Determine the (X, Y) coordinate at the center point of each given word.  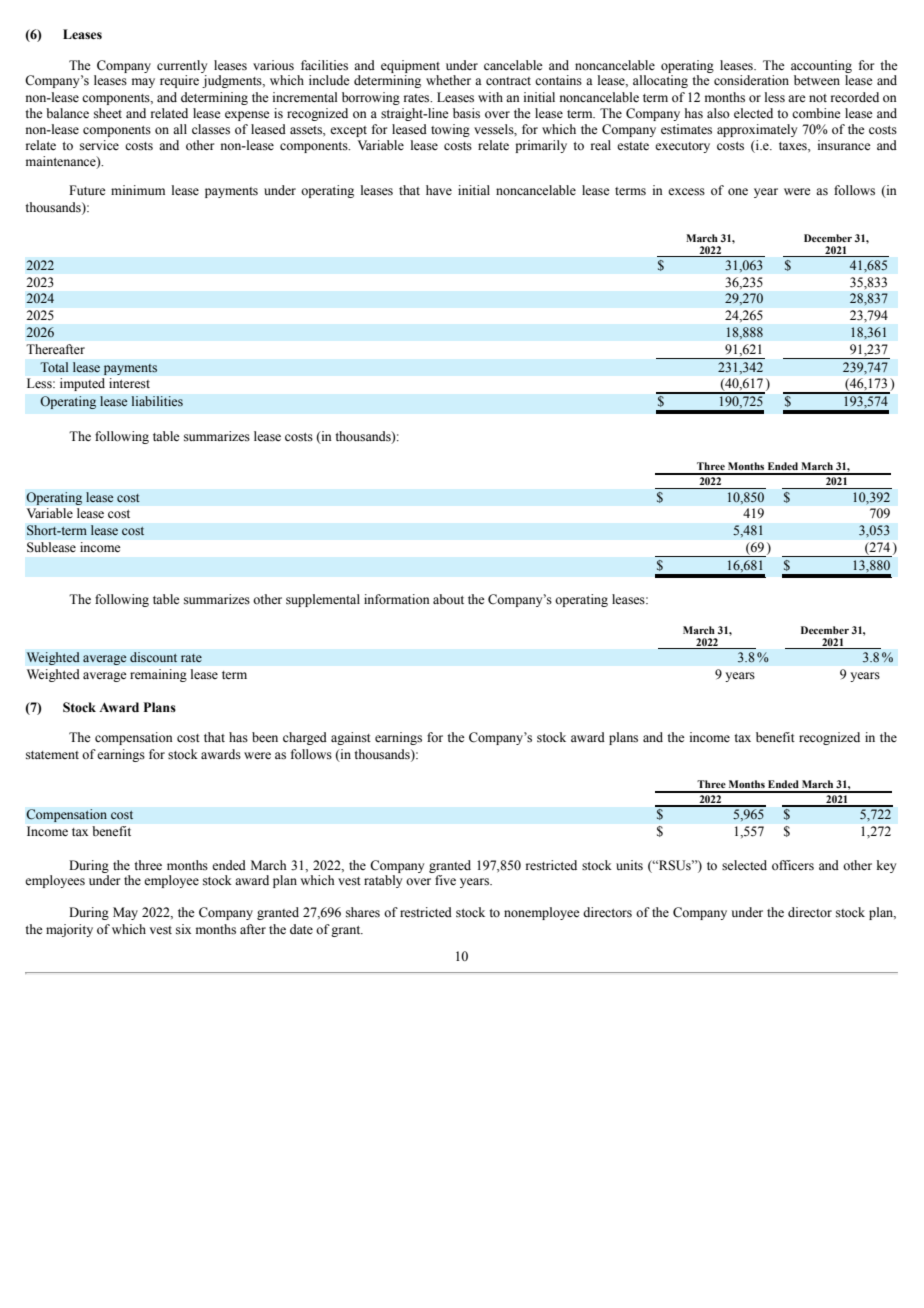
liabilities (157, 401)
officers (793, 865)
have (439, 190)
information (397, 599)
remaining (158, 675)
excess (686, 192)
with (490, 97)
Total (54, 367)
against (351, 738)
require (179, 81)
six (183, 929)
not (818, 98)
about (448, 599)
